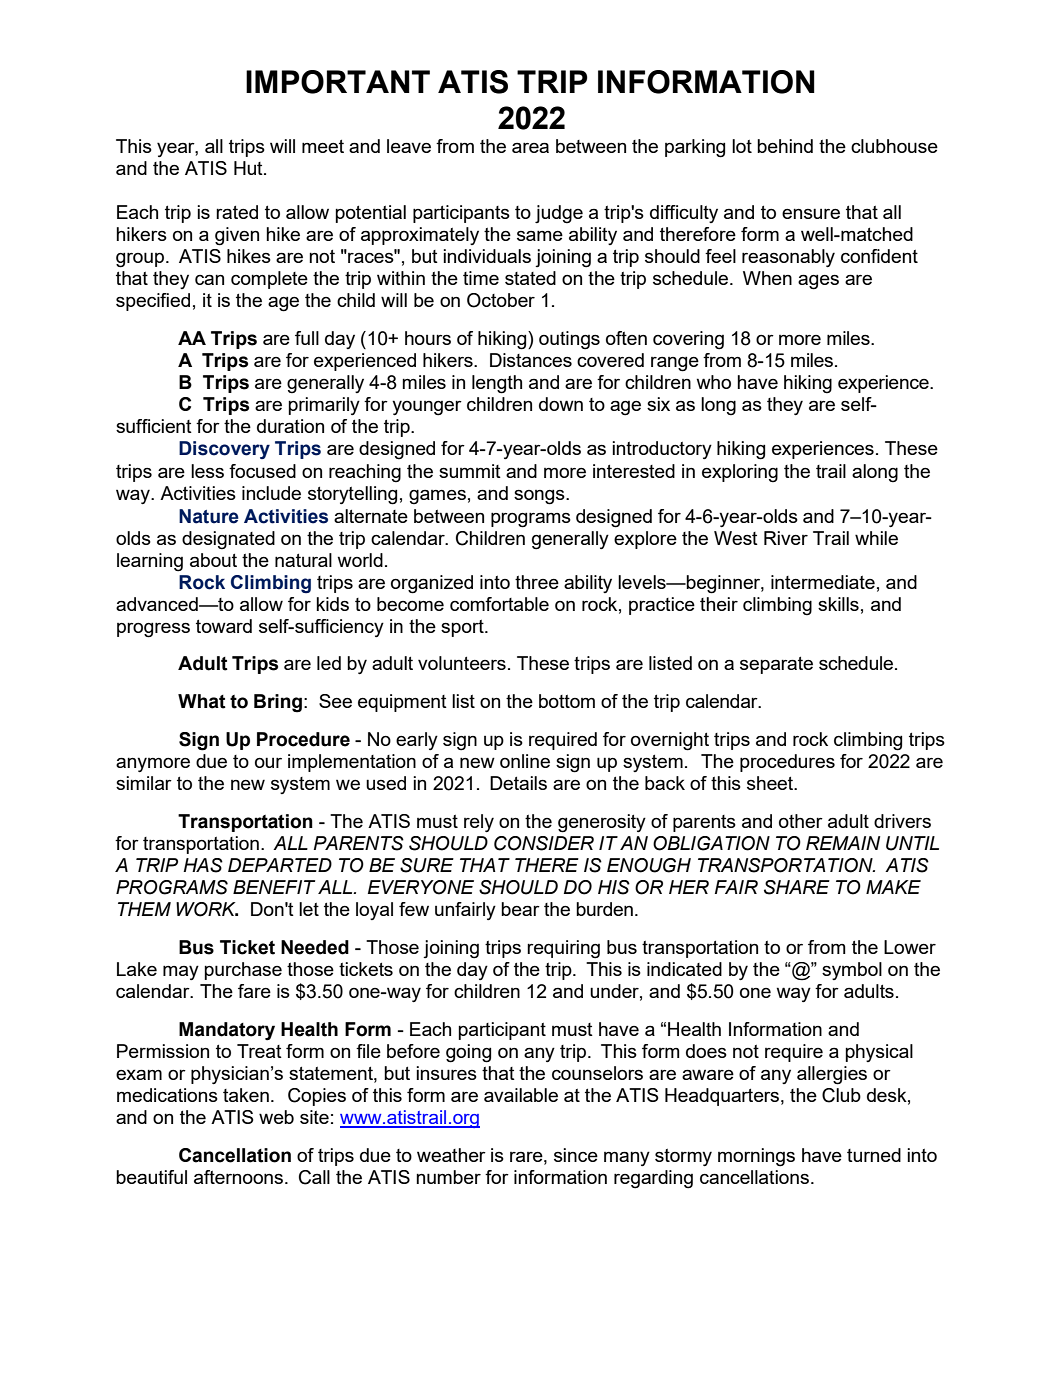 Image resolution: width=1063 pixels, height=1376 pixels. What do you see at coordinates (224, 626) in the screenshot?
I see `toward` at bounding box center [224, 626].
